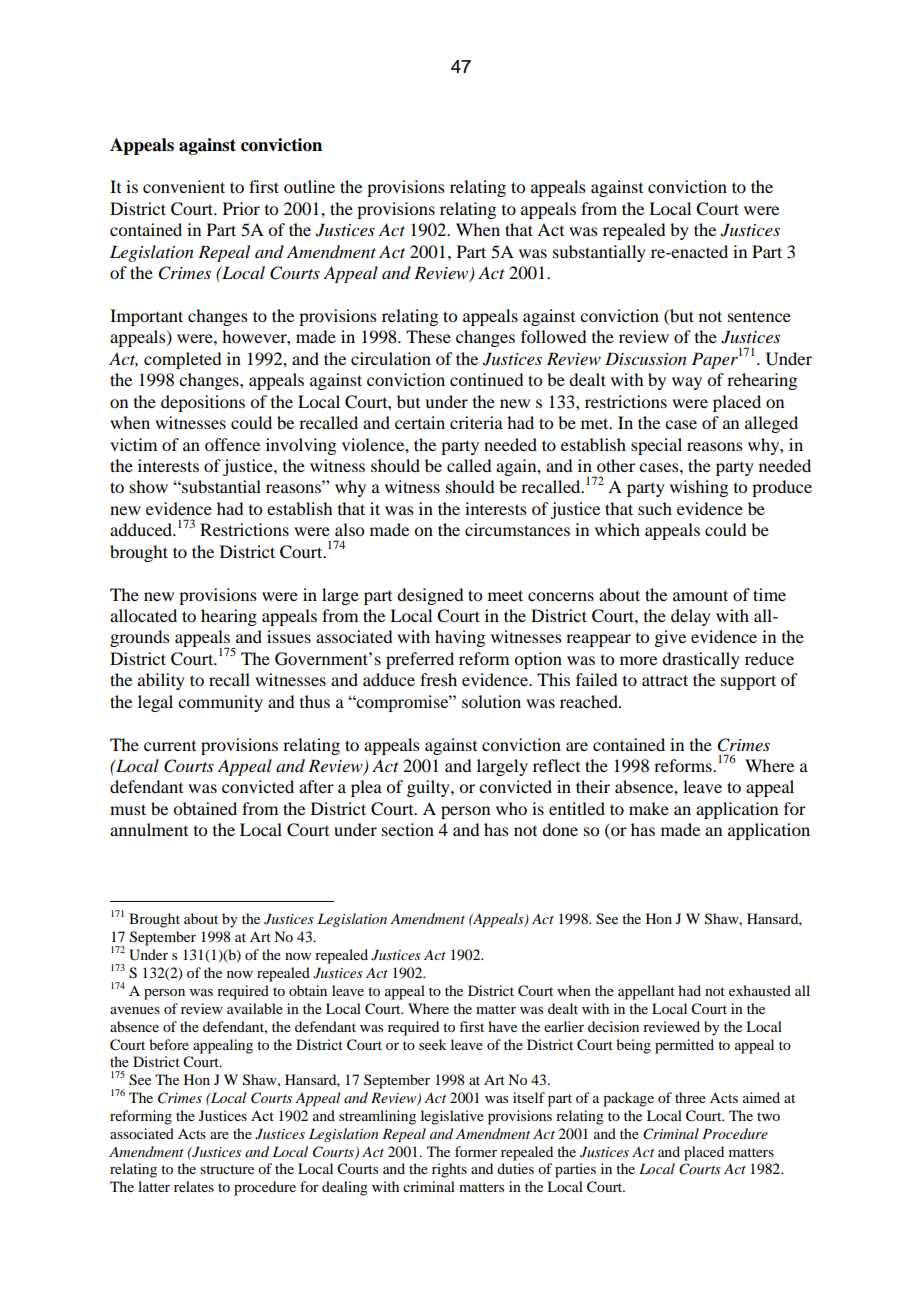  I want to click on section, so click(408, 829).
